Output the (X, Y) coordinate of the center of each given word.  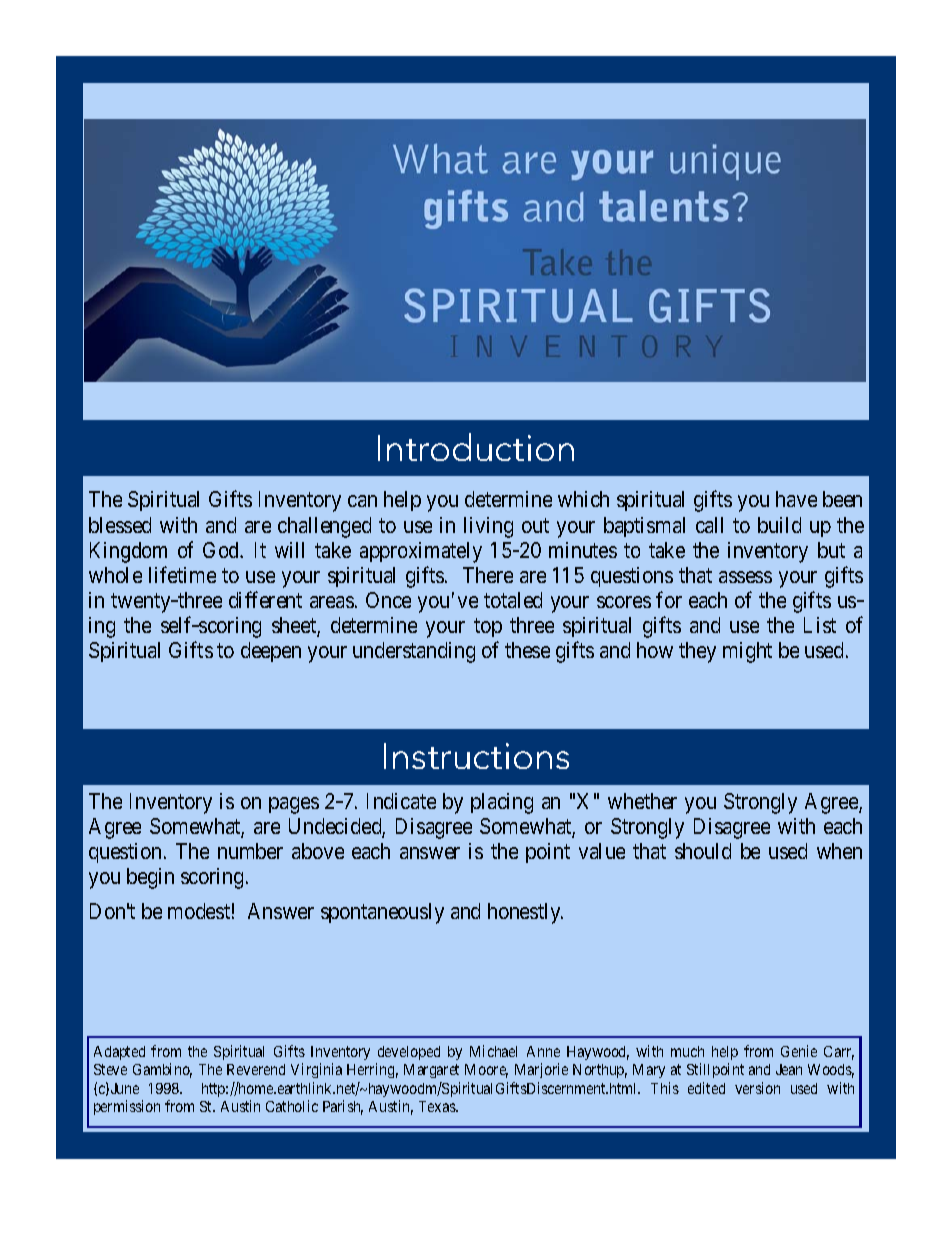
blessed (120, 525)
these (527, 650)
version (757, 1088)
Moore (486, 1071)
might (747, 652)
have (796, 499)
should (703, 851)
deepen (271, 652)
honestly (525, 913)
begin (150, 878)
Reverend (256, 1069)
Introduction (476, 447)
